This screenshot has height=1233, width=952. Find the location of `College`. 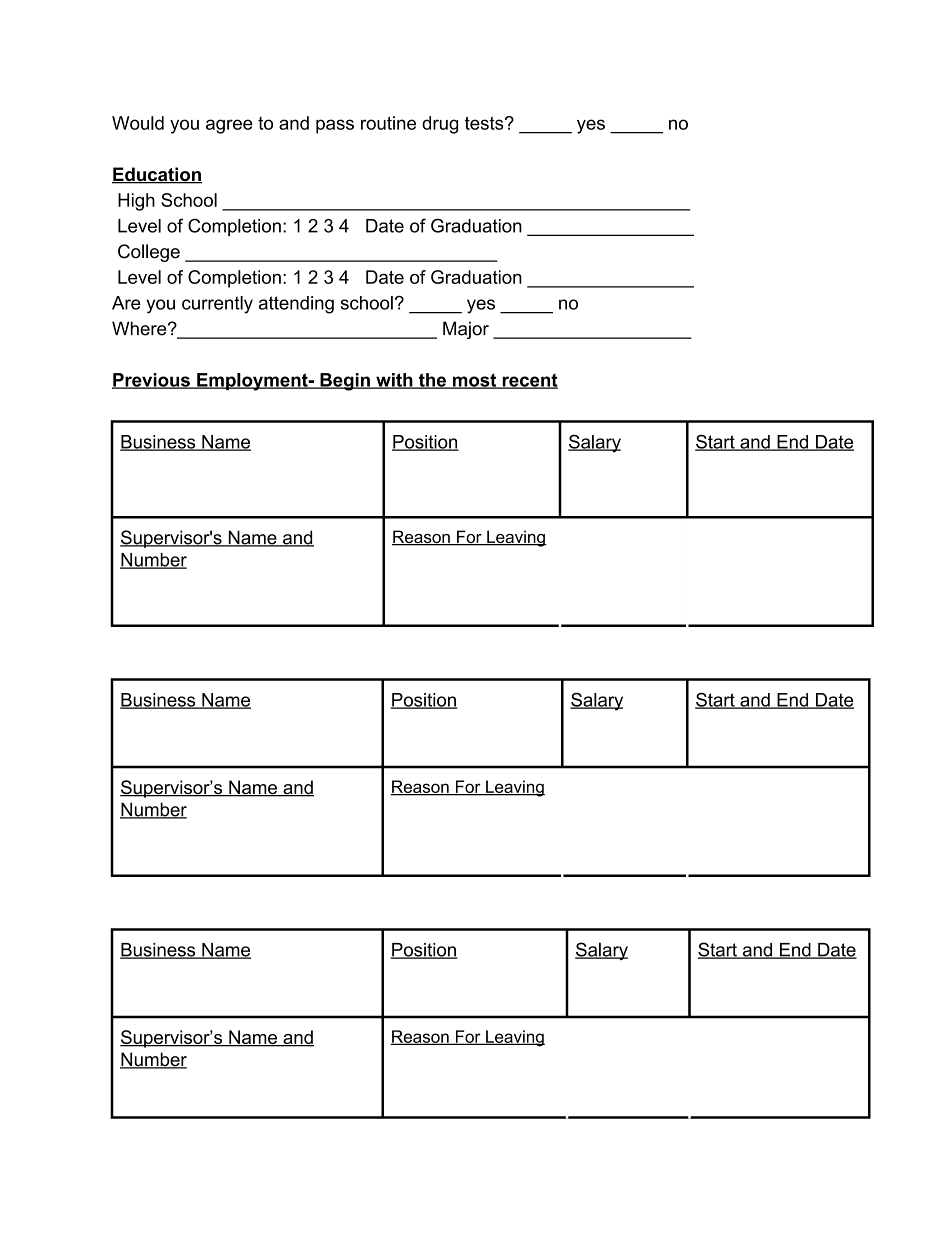

College is located at coordinates (149, 253).
